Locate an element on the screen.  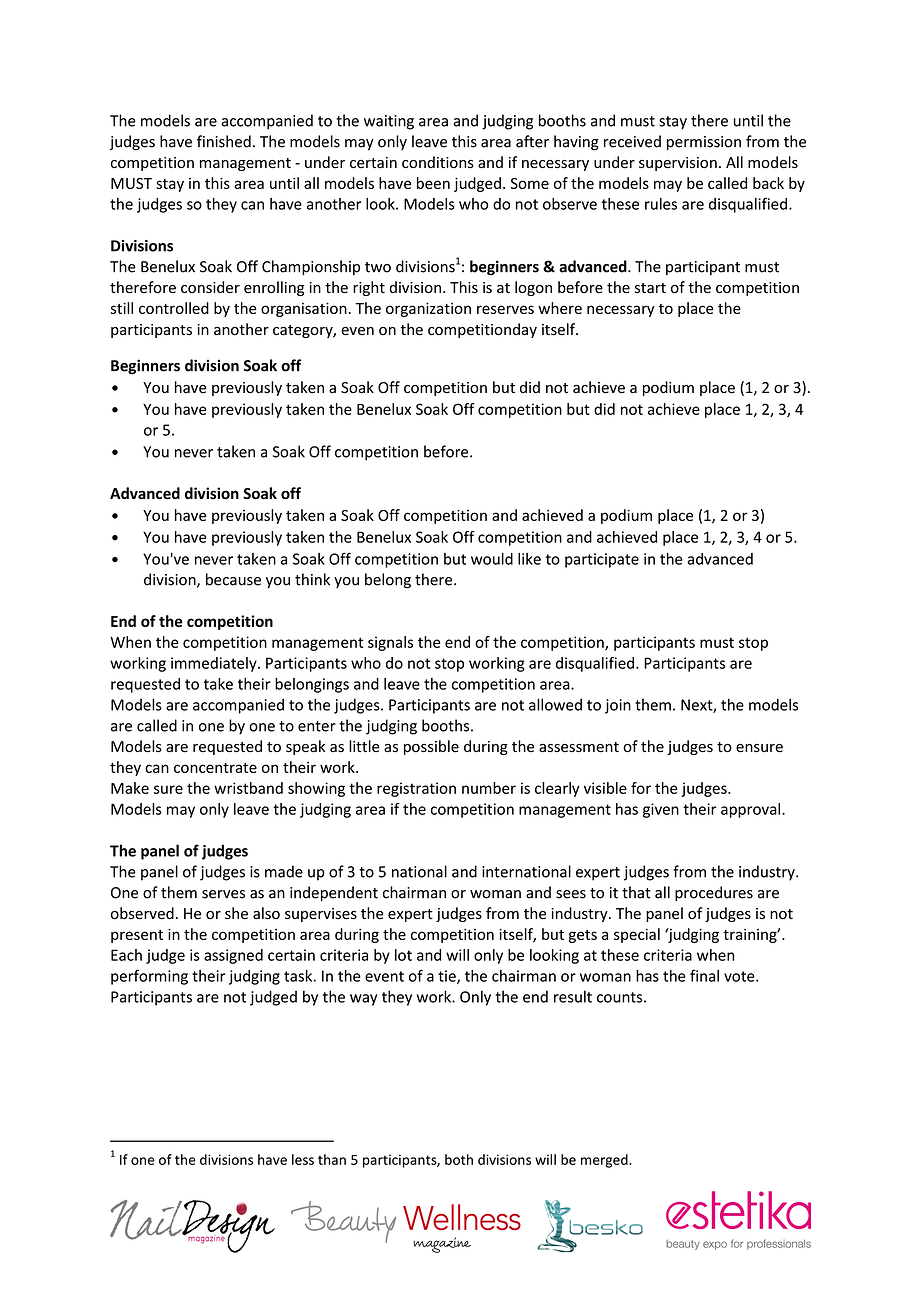
both is located at coordinates (459, 1159).
